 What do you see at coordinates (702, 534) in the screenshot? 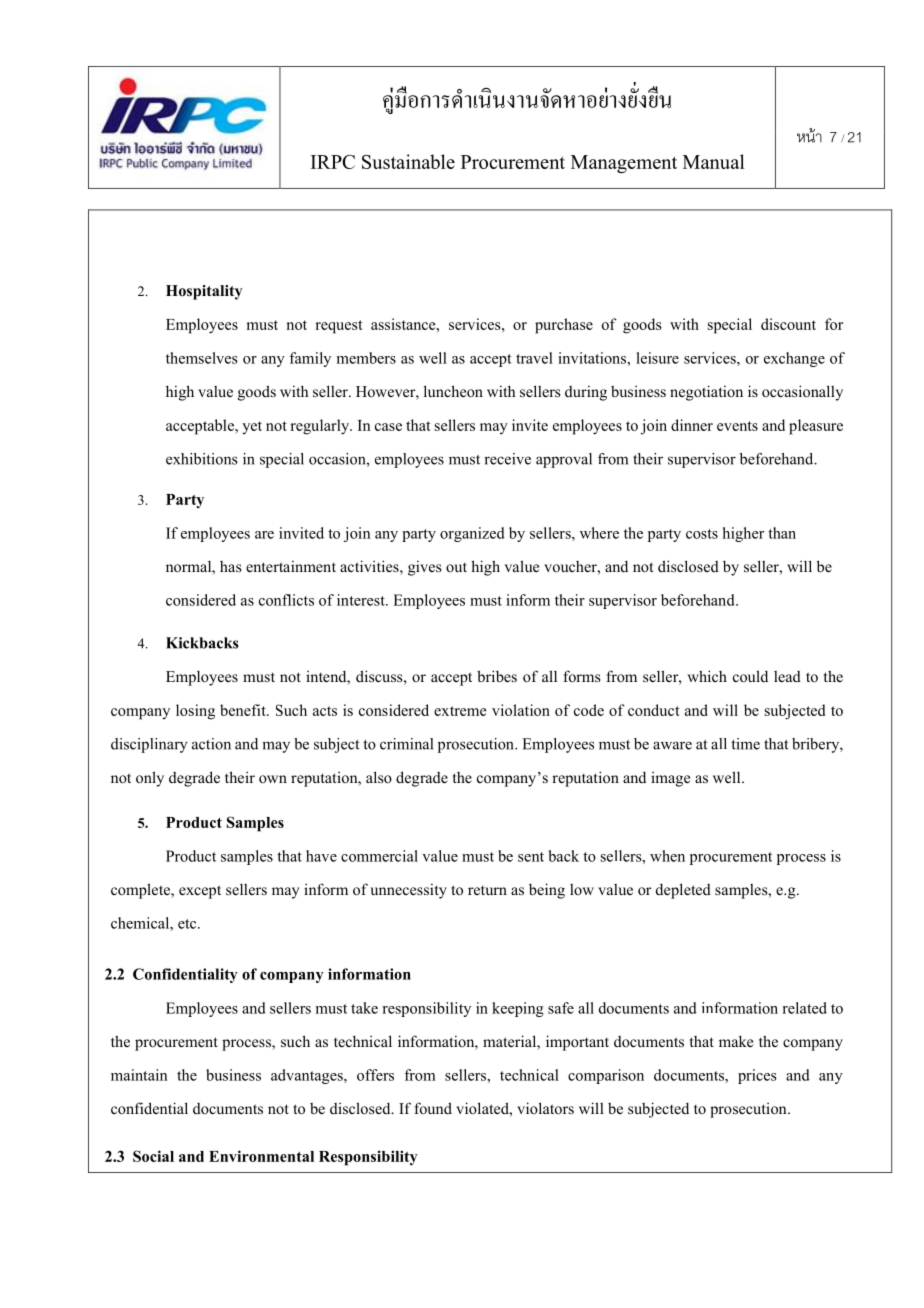
I see `costs` at bounding box center [702, 534].
